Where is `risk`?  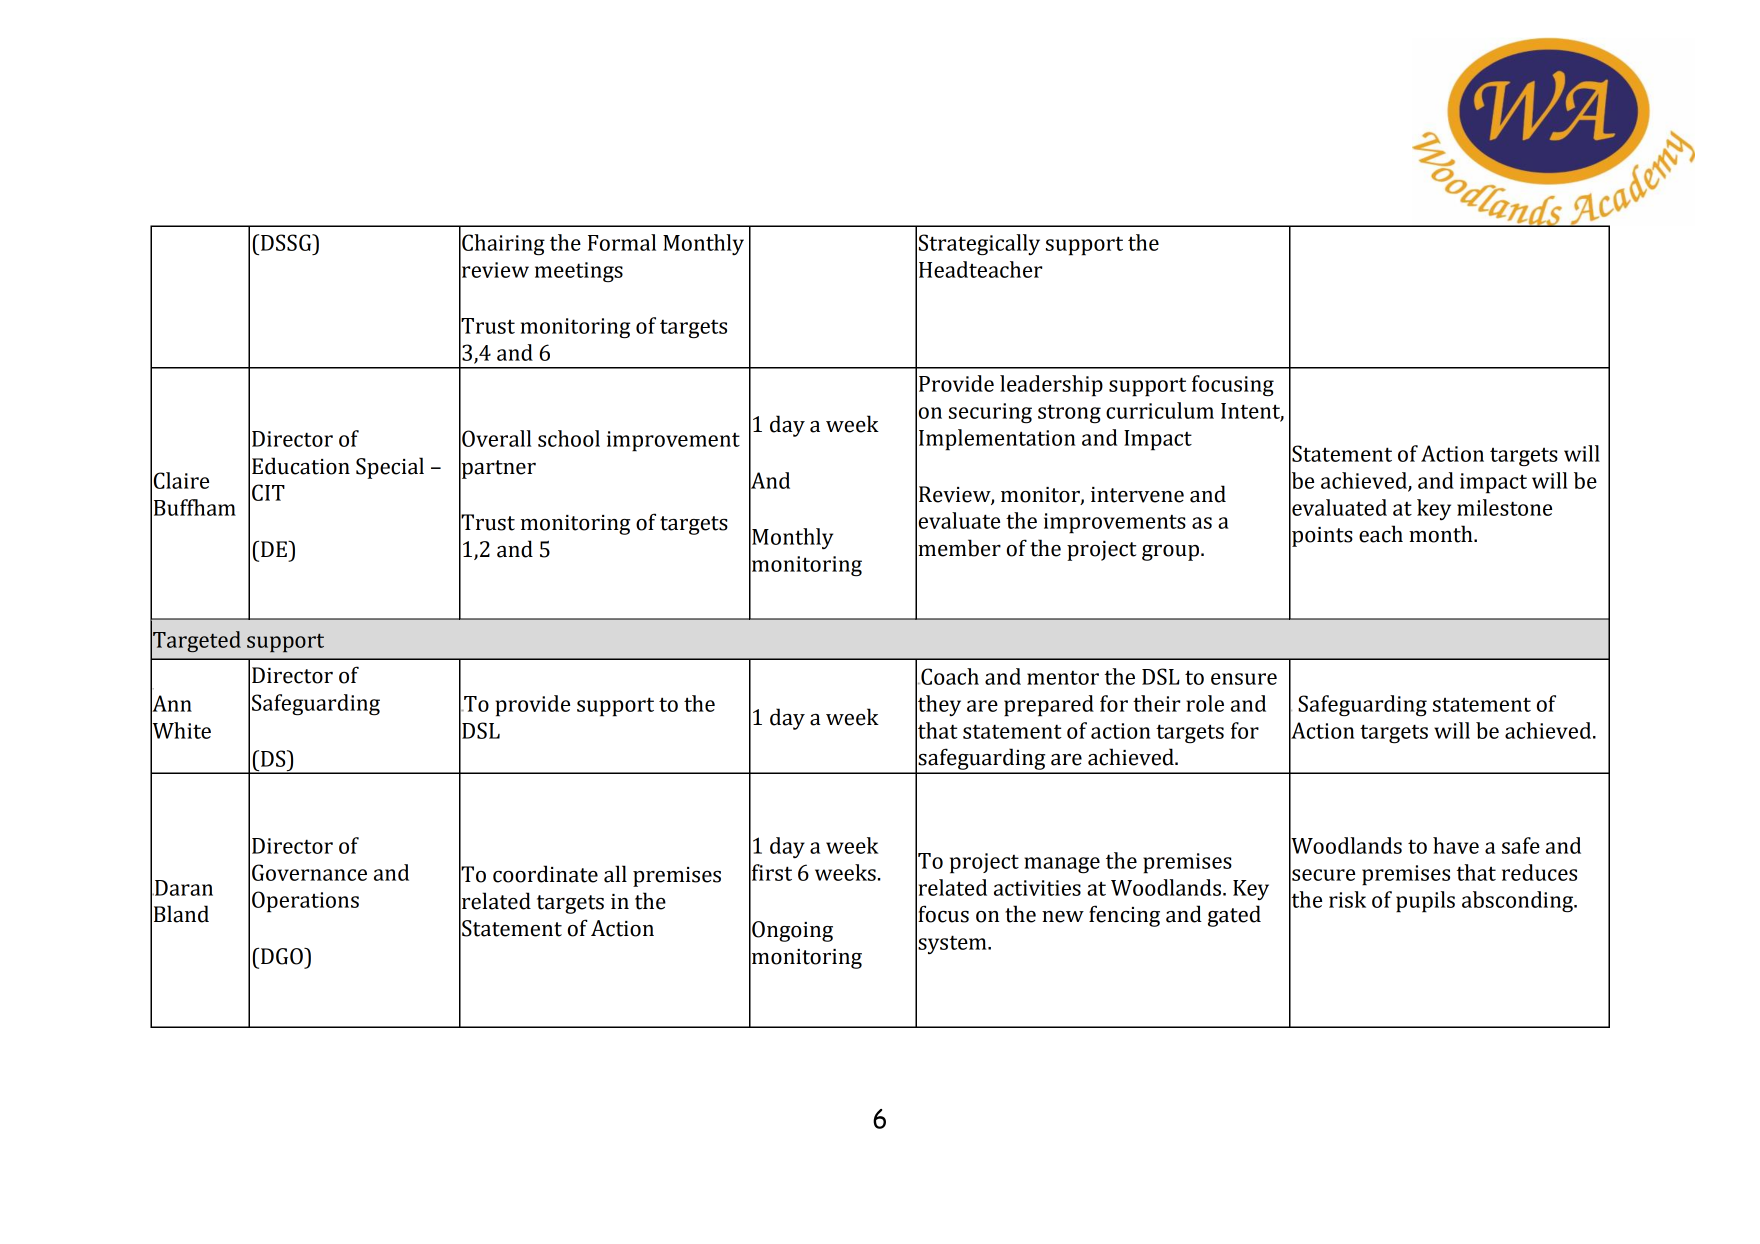 risk is located at coordinates (1347, 899).
